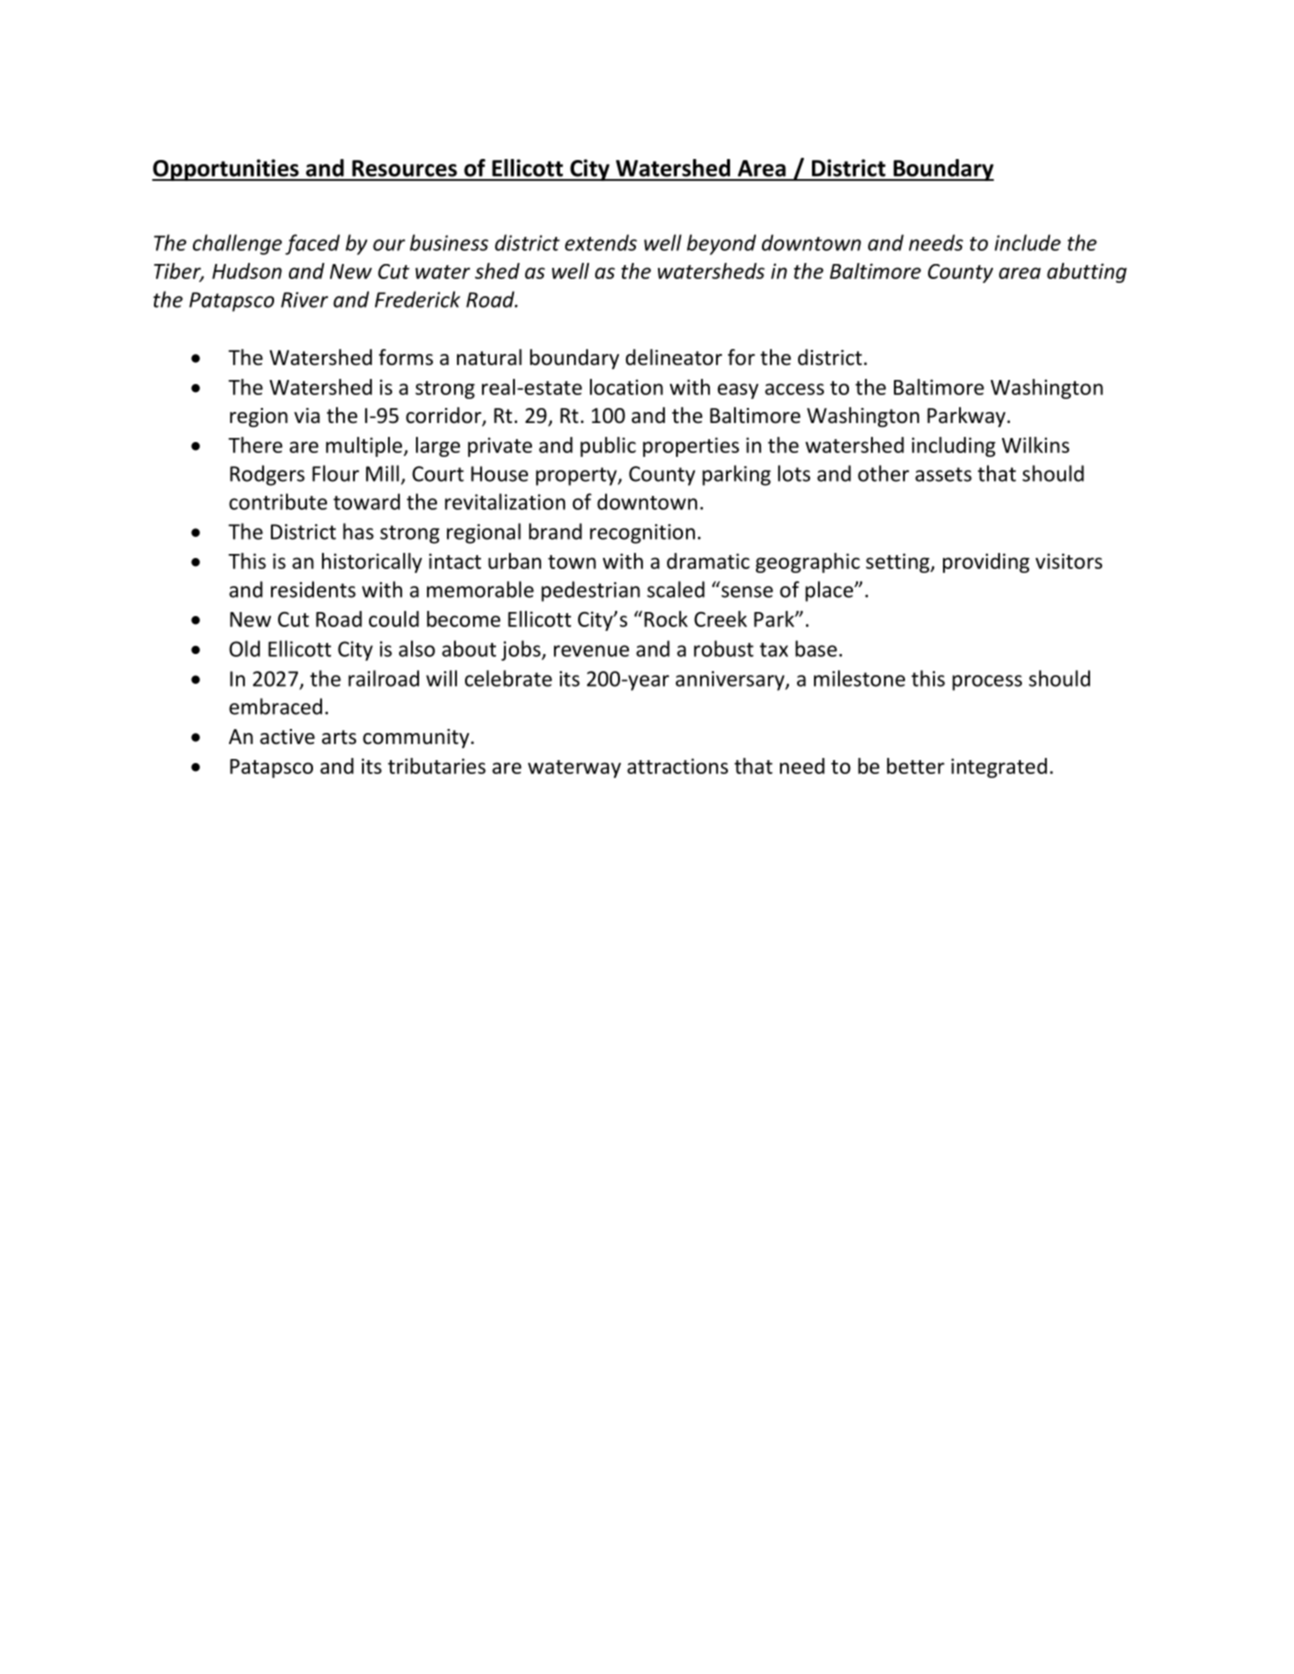  I want to click on properties, so click(691, 447).
